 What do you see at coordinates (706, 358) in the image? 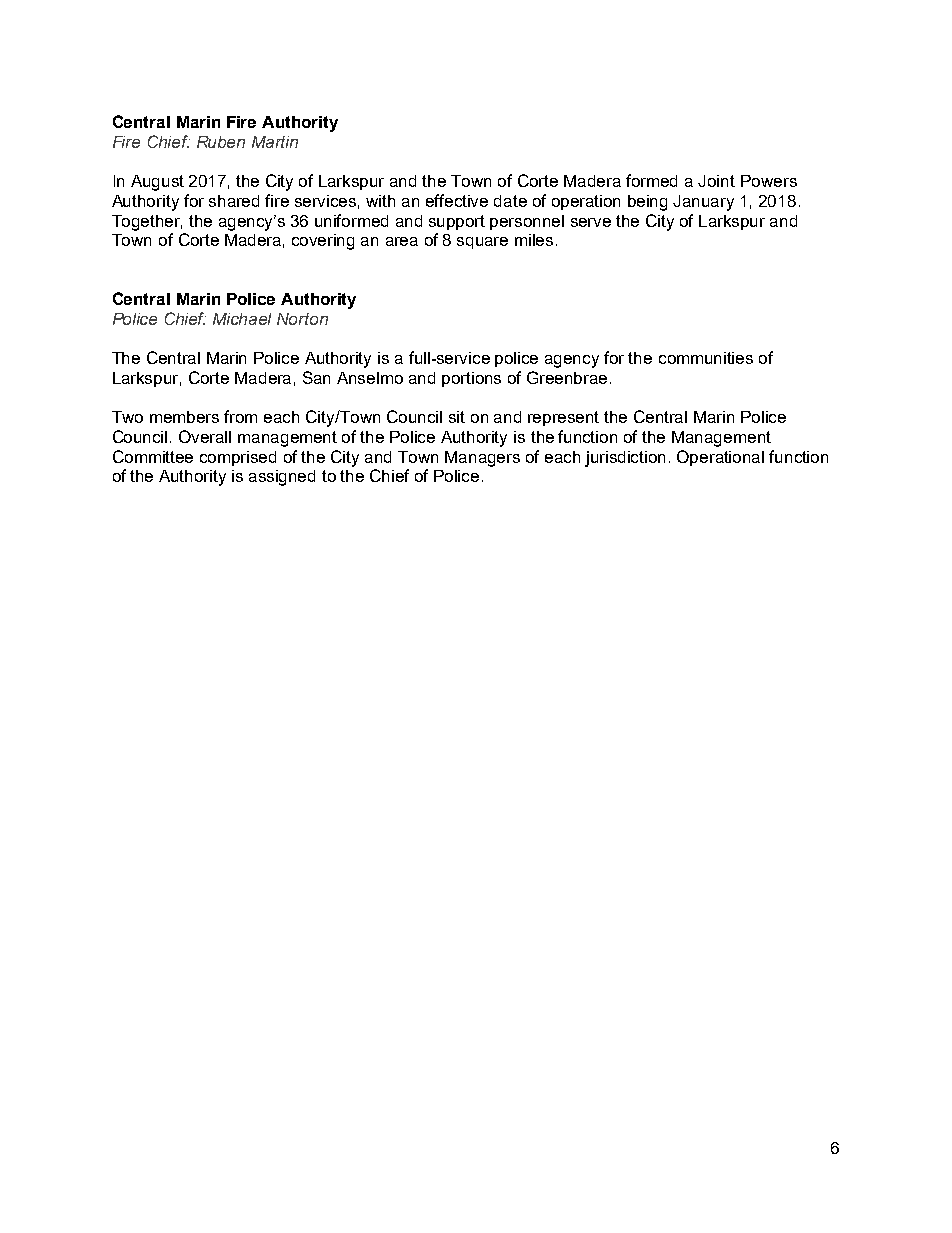
I see `communities` at bounding box center [706, 358].
